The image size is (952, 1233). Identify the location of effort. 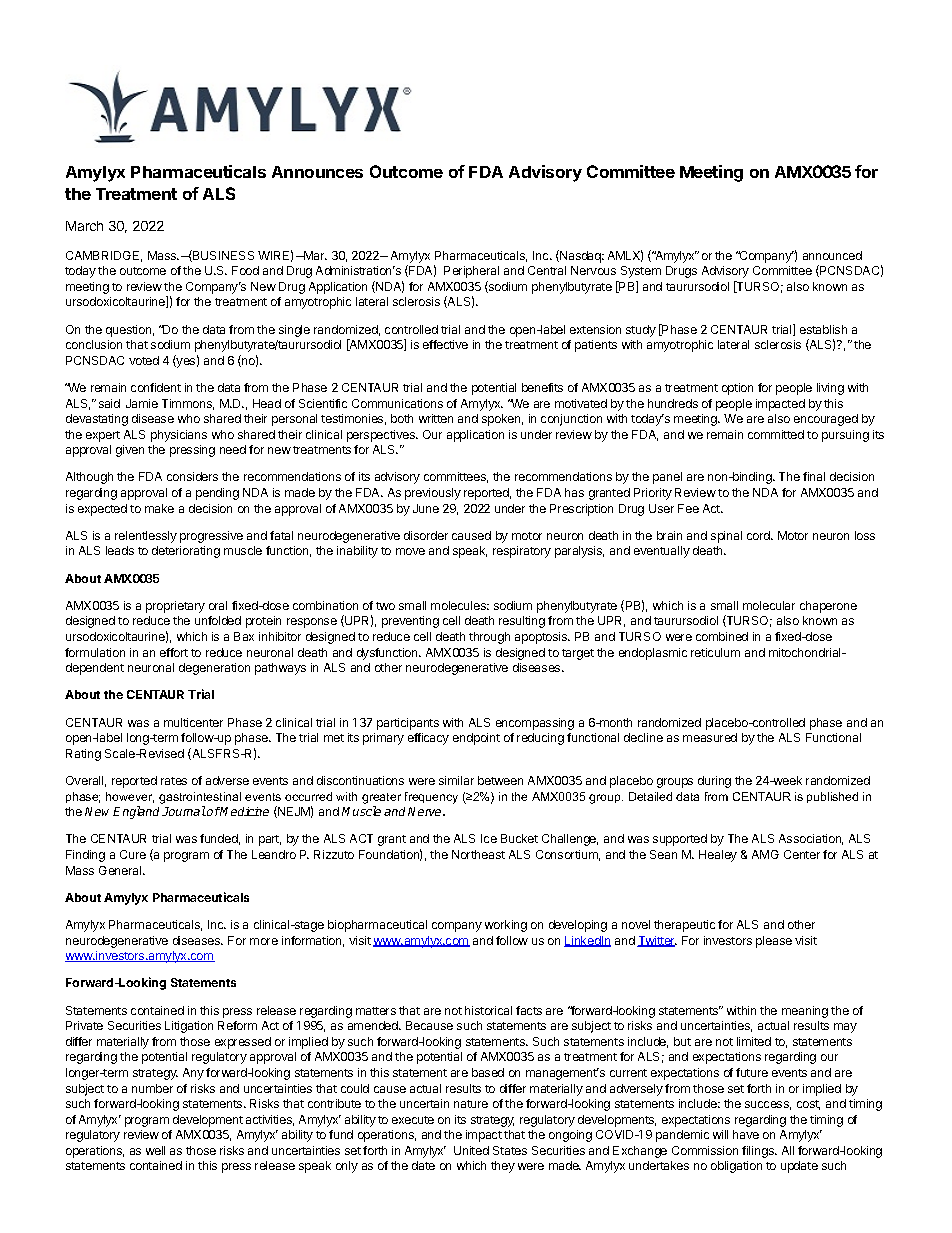
(174, 652).
